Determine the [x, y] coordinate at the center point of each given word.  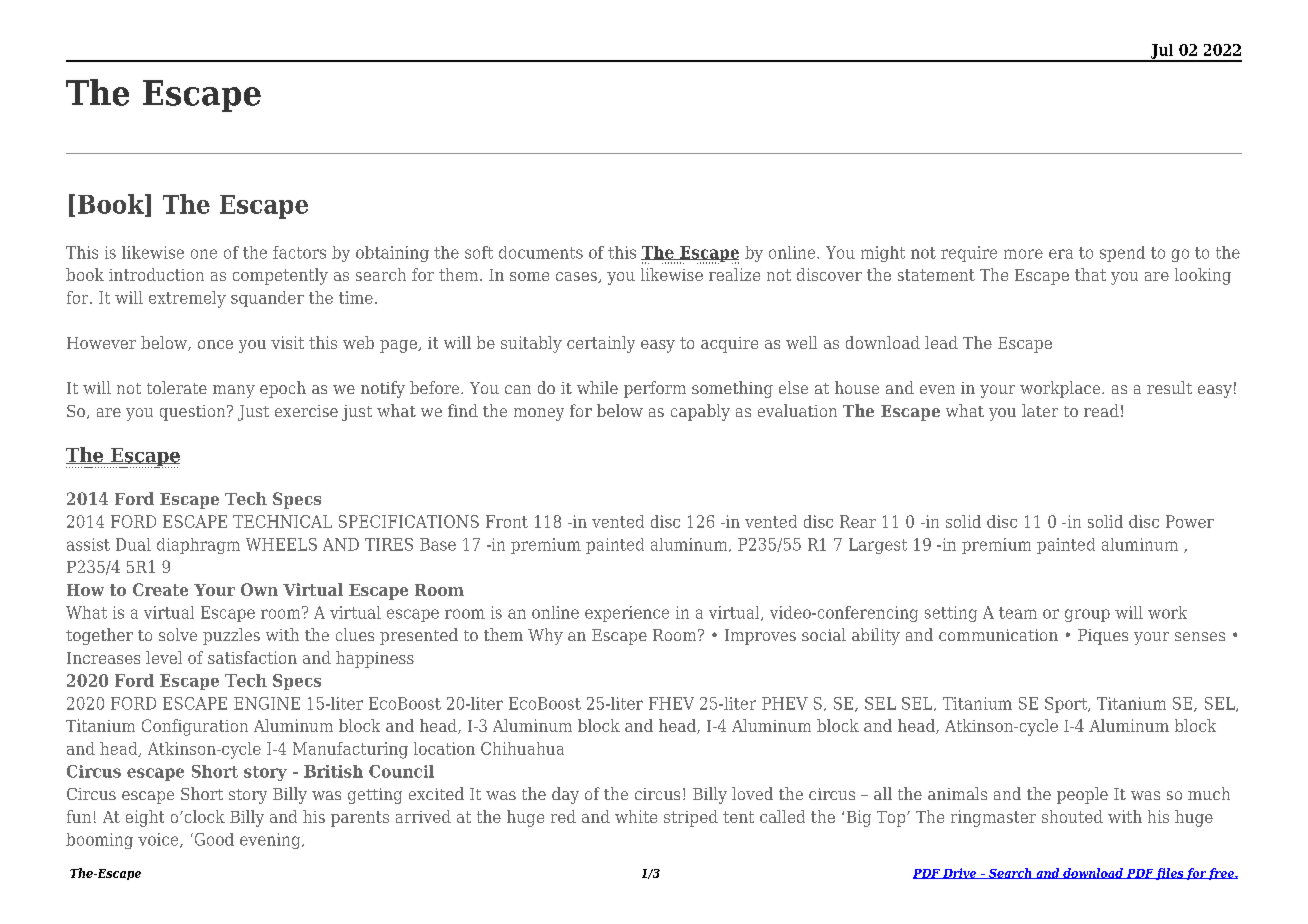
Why [545, 636]
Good [213, 839]
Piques [1103, 637]
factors [299, 252]
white [636, 816]
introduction [156, 274]
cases [577, 277]
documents [541, 252]
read [1101, 410]
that [1090, 274]
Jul [1162, 52]
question [194, 413]
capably [700, 412]
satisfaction [252, 657]
